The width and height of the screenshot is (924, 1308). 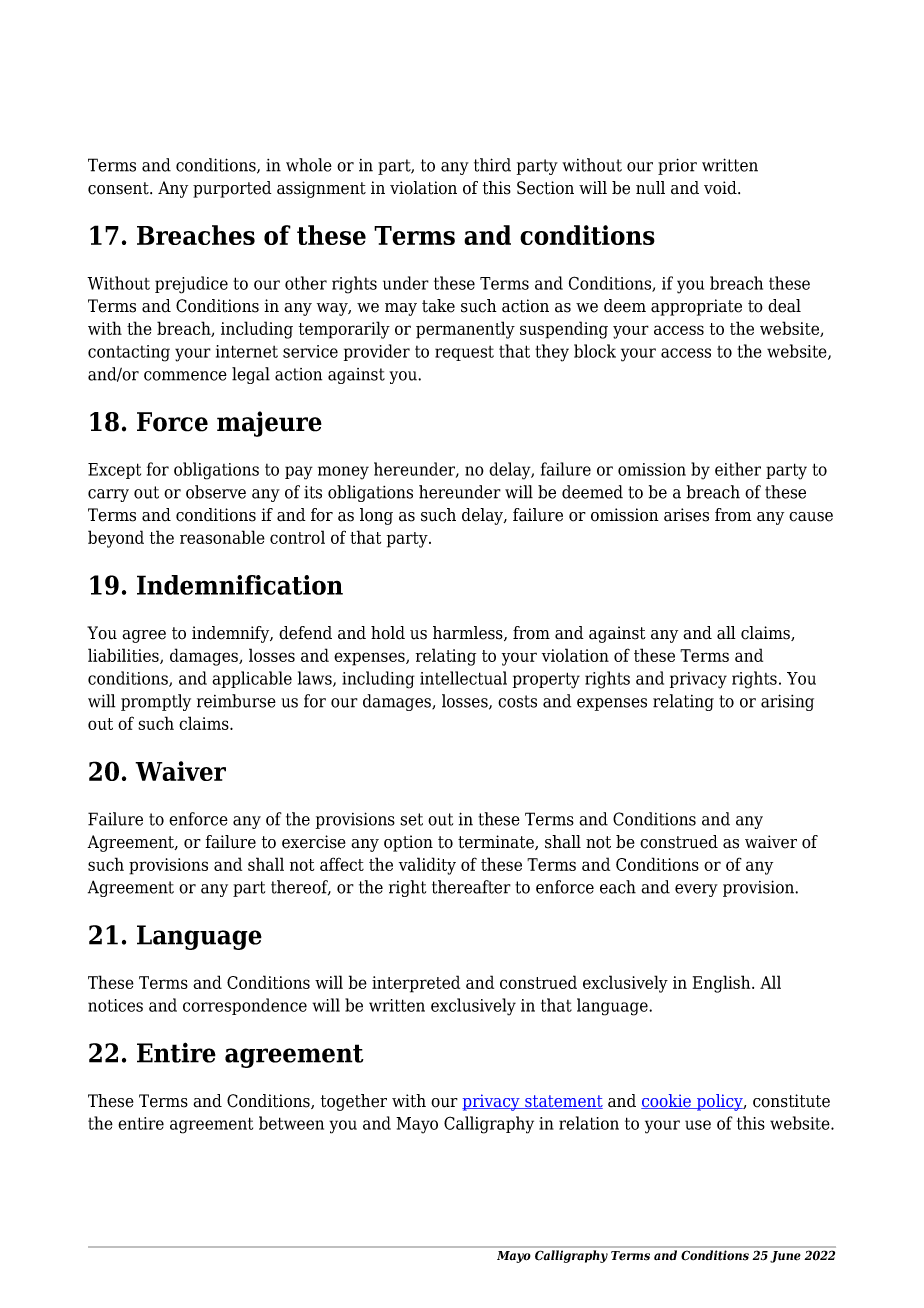 I want to click on observe, so click(x=216, y=492).
